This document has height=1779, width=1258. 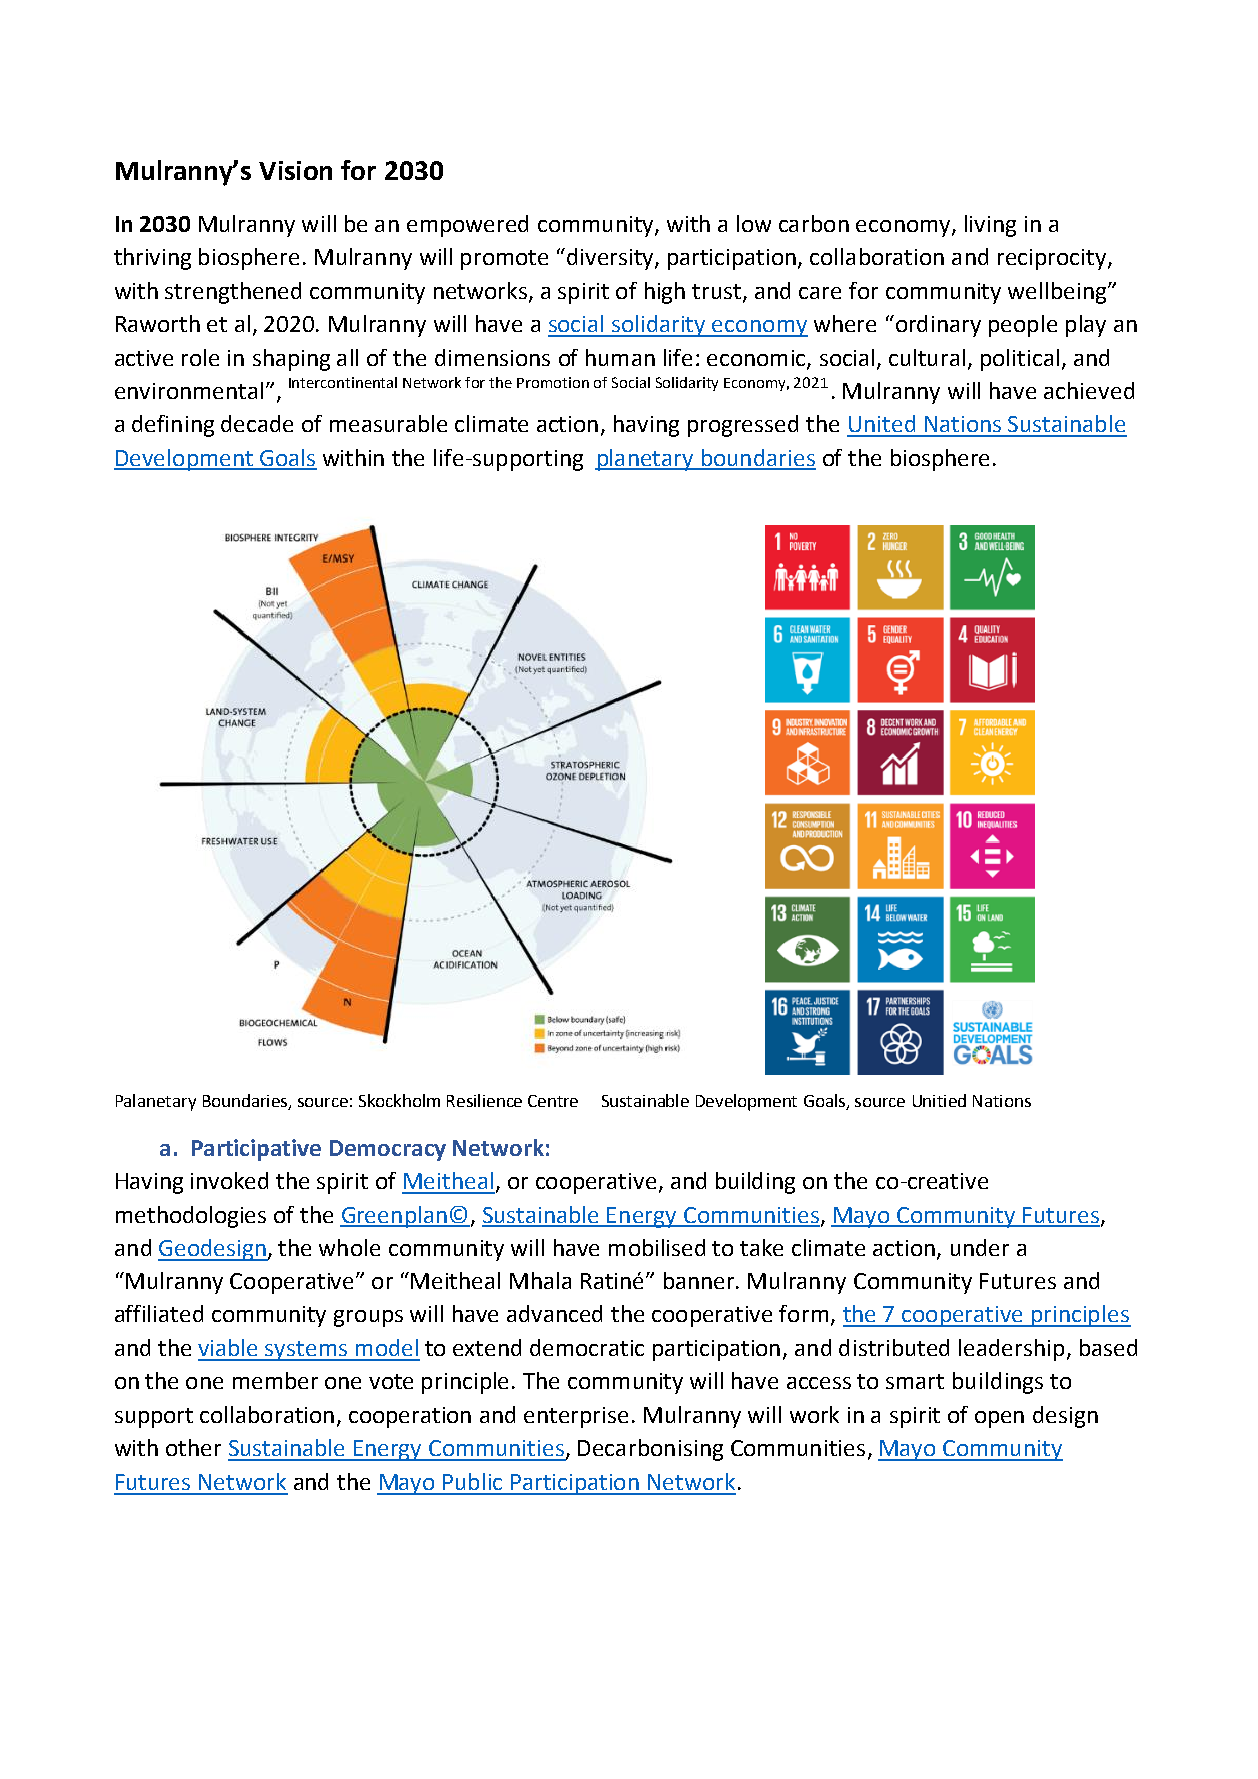 I want to click on member, so click(x=275, y=1380).
